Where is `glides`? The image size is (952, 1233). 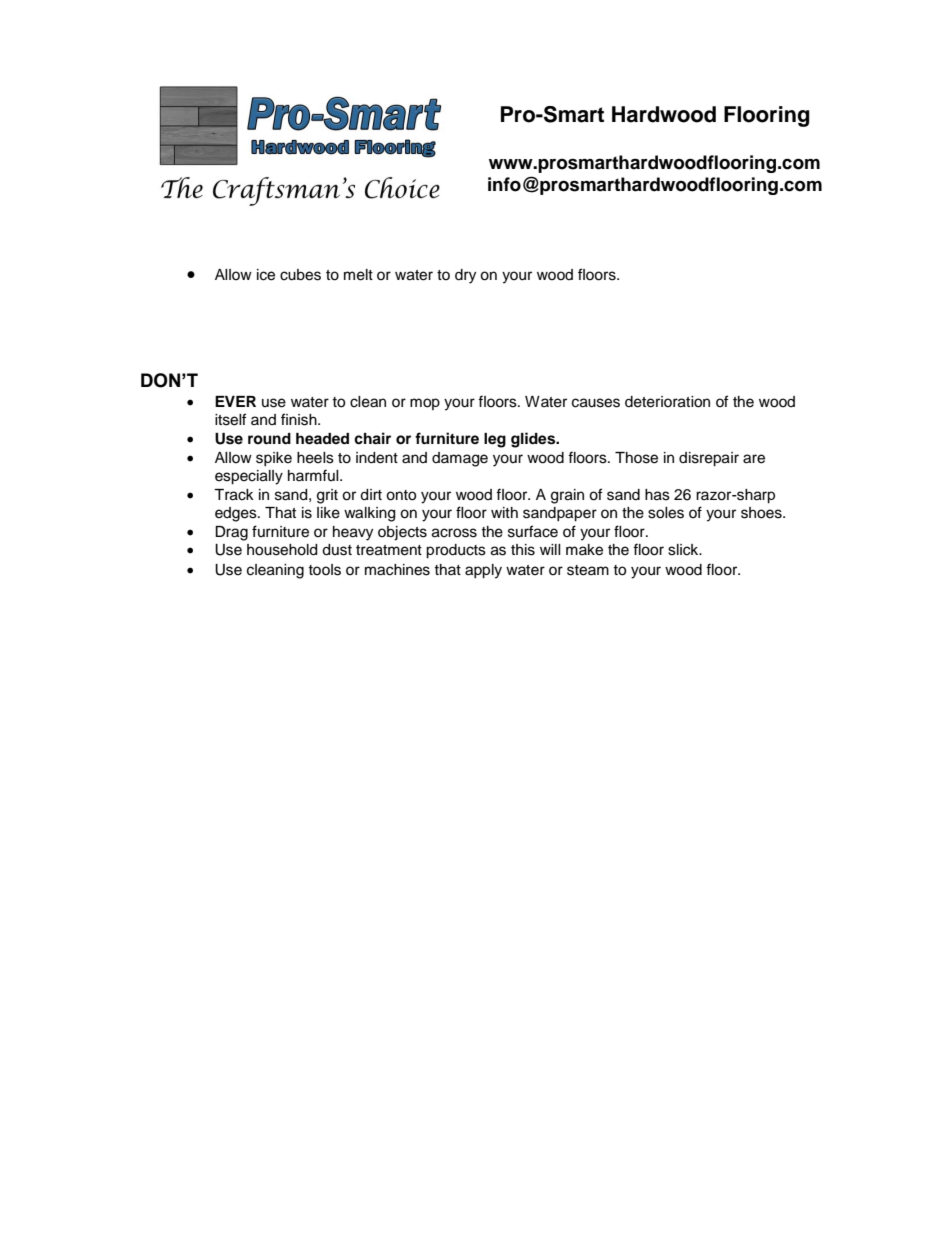 glides is located at coordinates (534, 440).
